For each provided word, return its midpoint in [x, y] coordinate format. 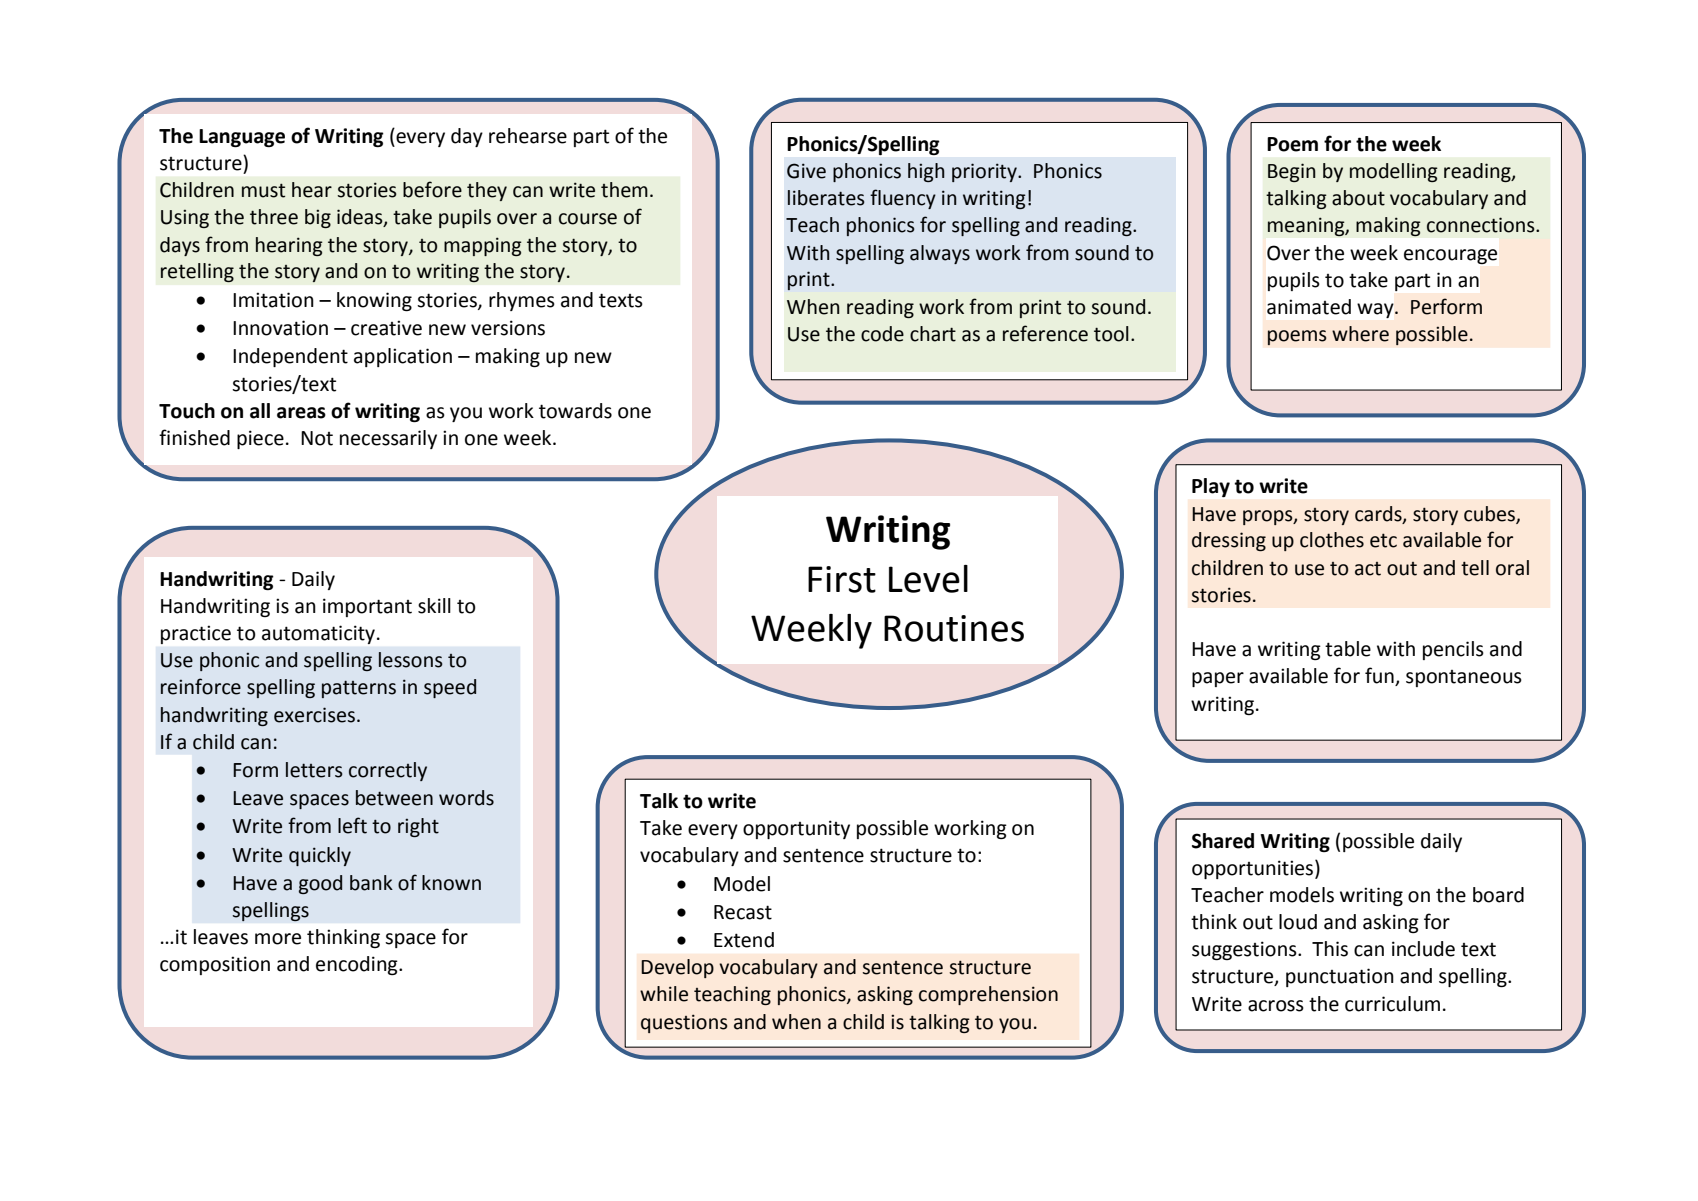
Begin [1292, 172]
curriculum [1392, 1004]
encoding [358, 965]
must [263, 191]
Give [806, 171]
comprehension [988, 995]
